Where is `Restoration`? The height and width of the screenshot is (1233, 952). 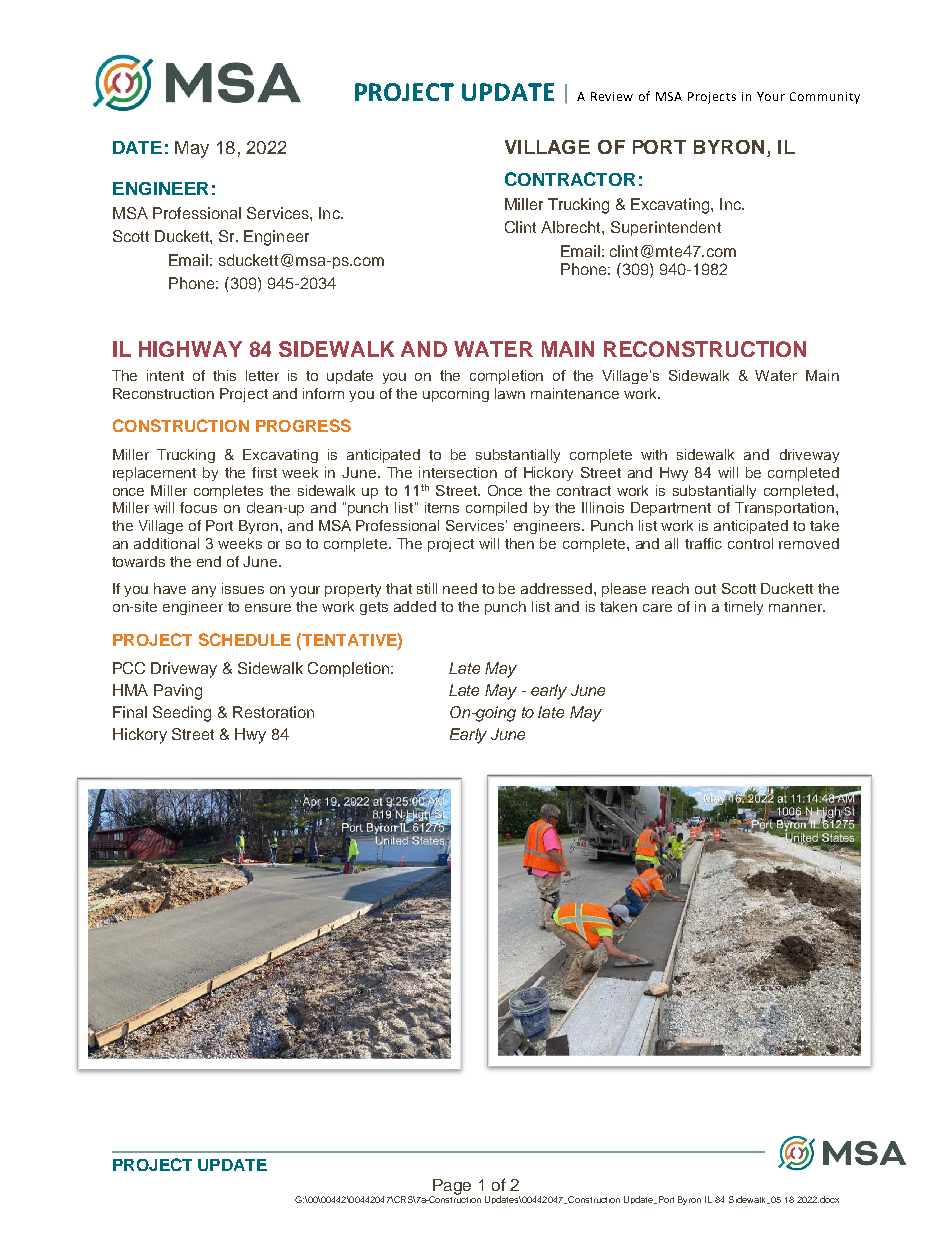 Restoration is located at coordinates (273, 712).
